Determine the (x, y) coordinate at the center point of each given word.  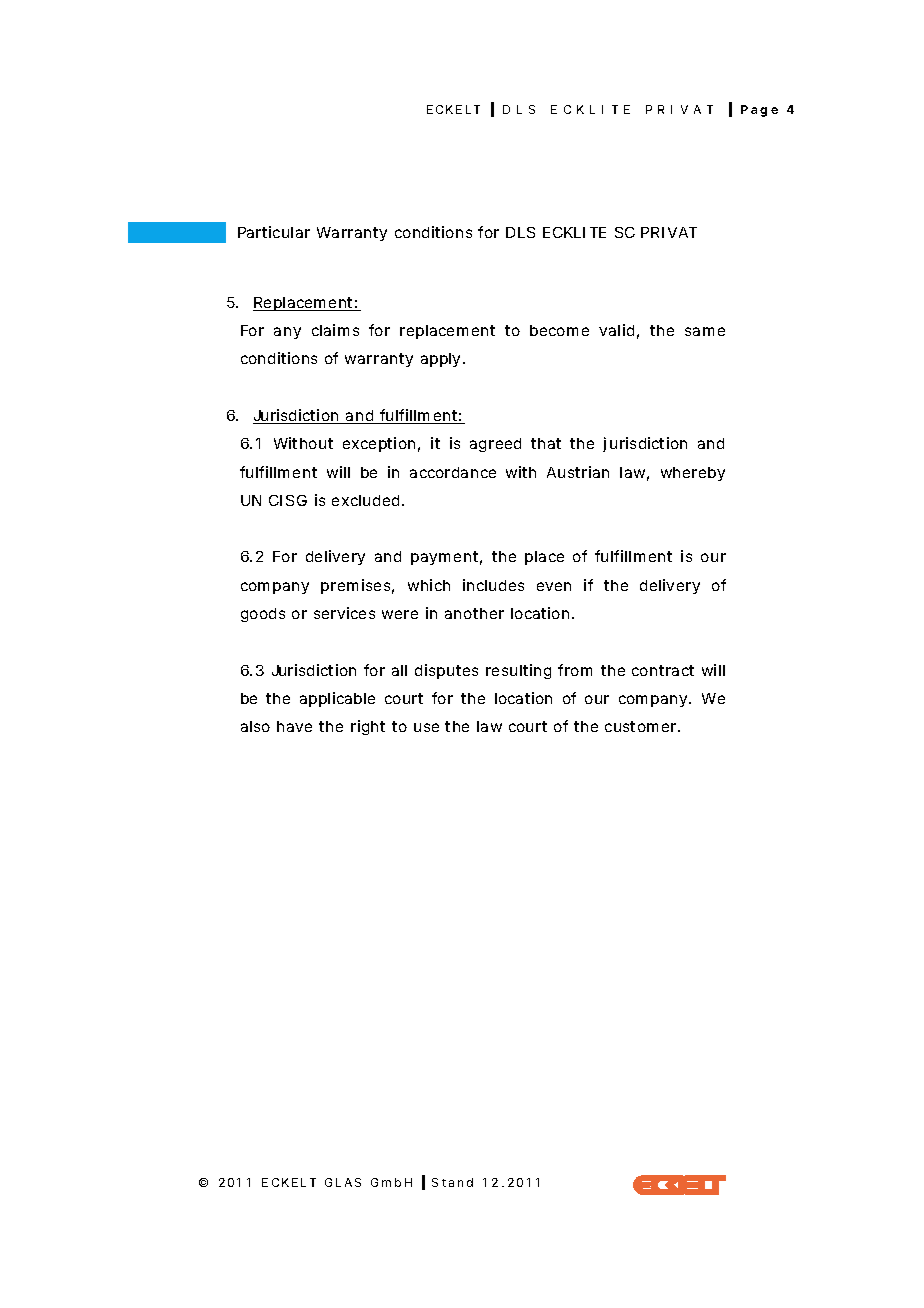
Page (759, 111)
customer (642, 726)
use (426, 727)
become (559, 330)
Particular (274, 232)
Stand (452, 1182)
